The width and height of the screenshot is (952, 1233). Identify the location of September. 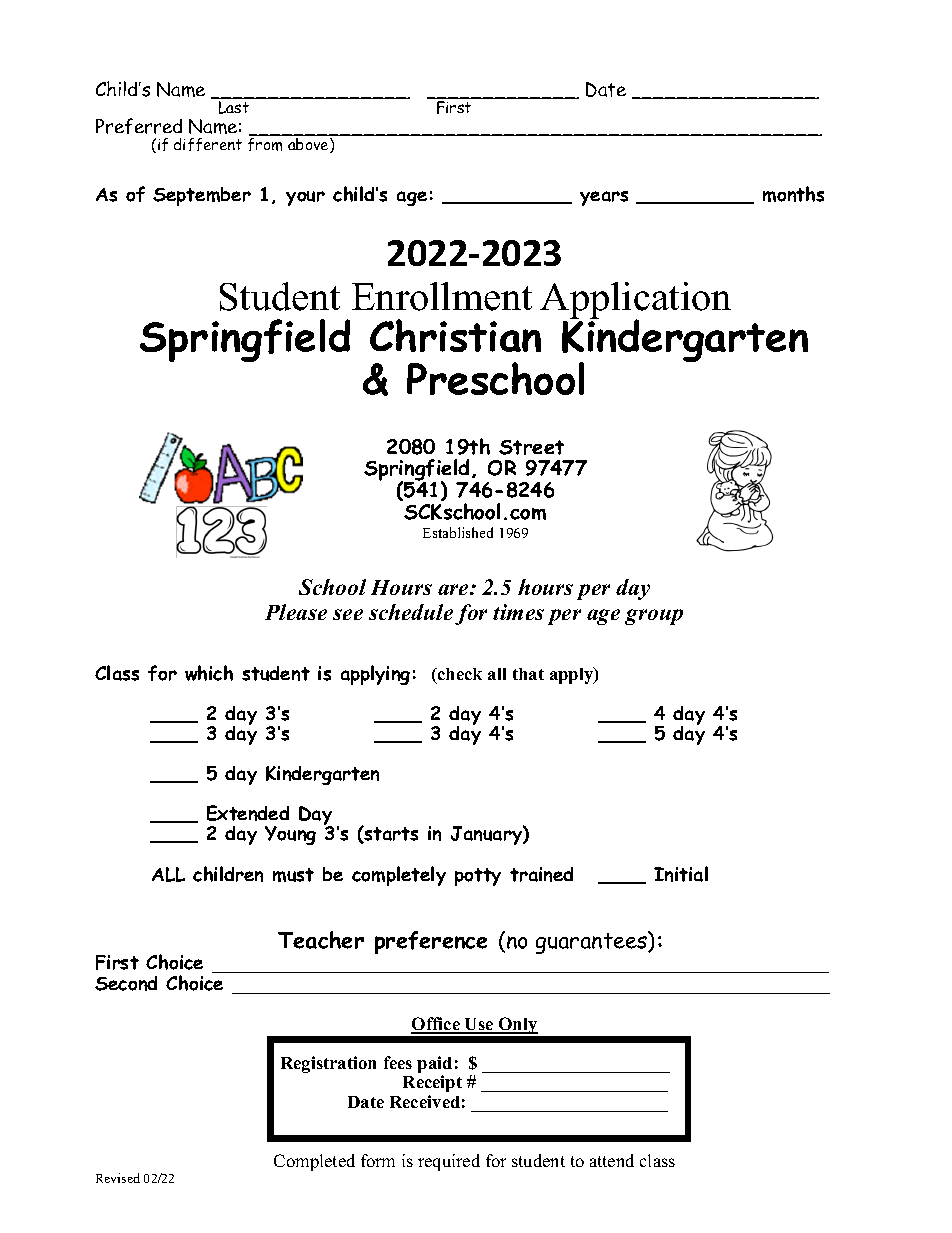
(202, 196).
